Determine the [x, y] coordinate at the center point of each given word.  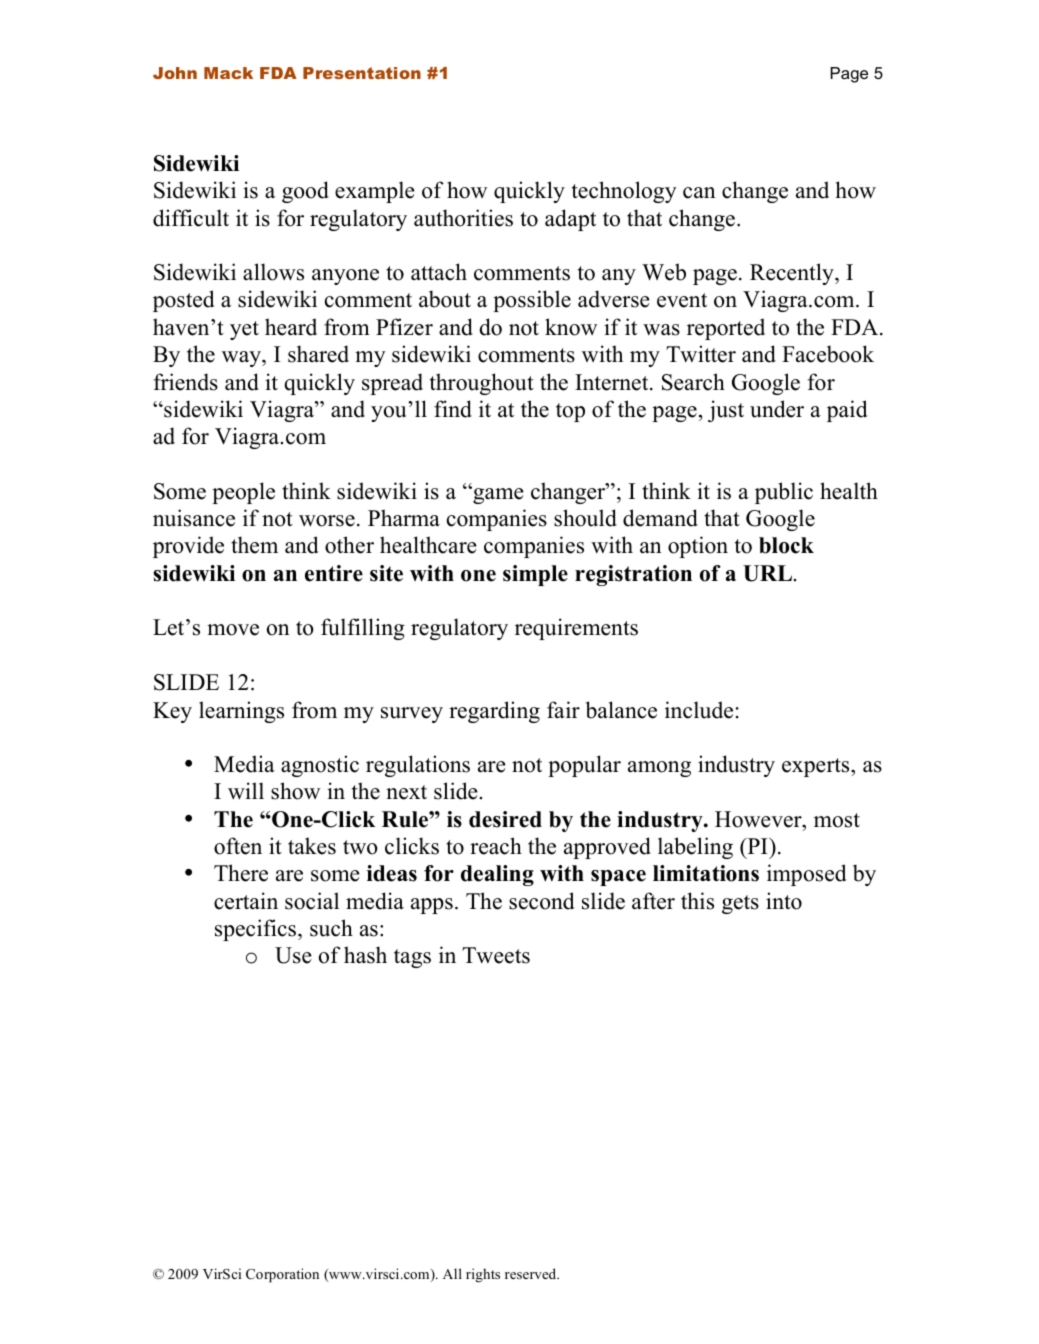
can [699, 193]
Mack [228, 73]
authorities [463, 218]
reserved [532, 1273]
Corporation [282, 1275]
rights [483, 1275]
